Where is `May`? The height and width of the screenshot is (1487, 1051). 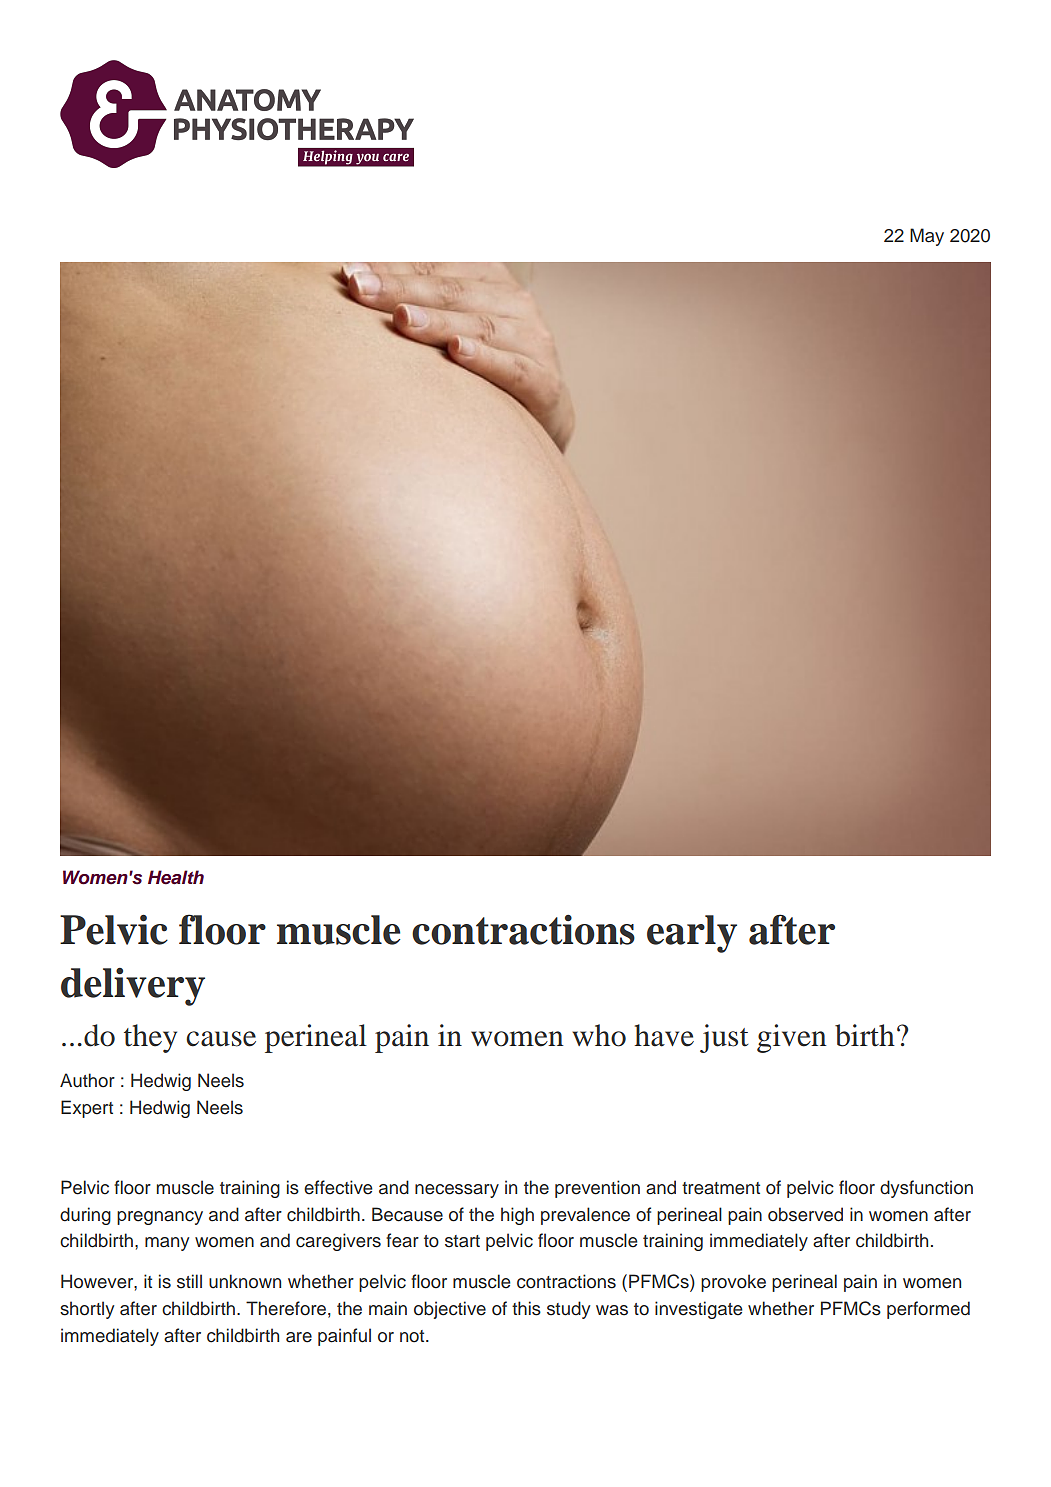 May is located at coordinates (927, 237).
